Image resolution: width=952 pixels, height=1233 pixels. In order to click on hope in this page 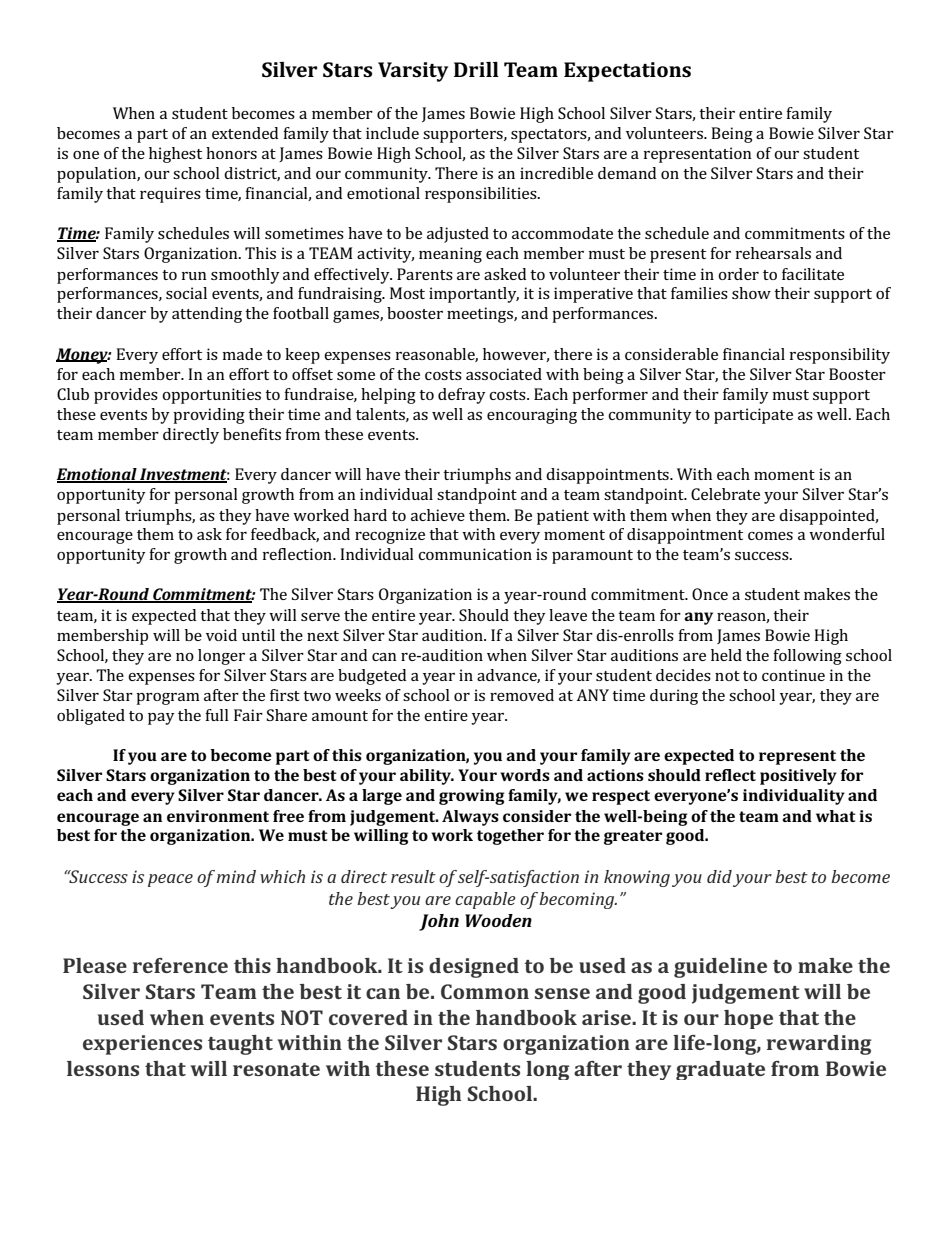, I will do `click(748, 1019)`.
